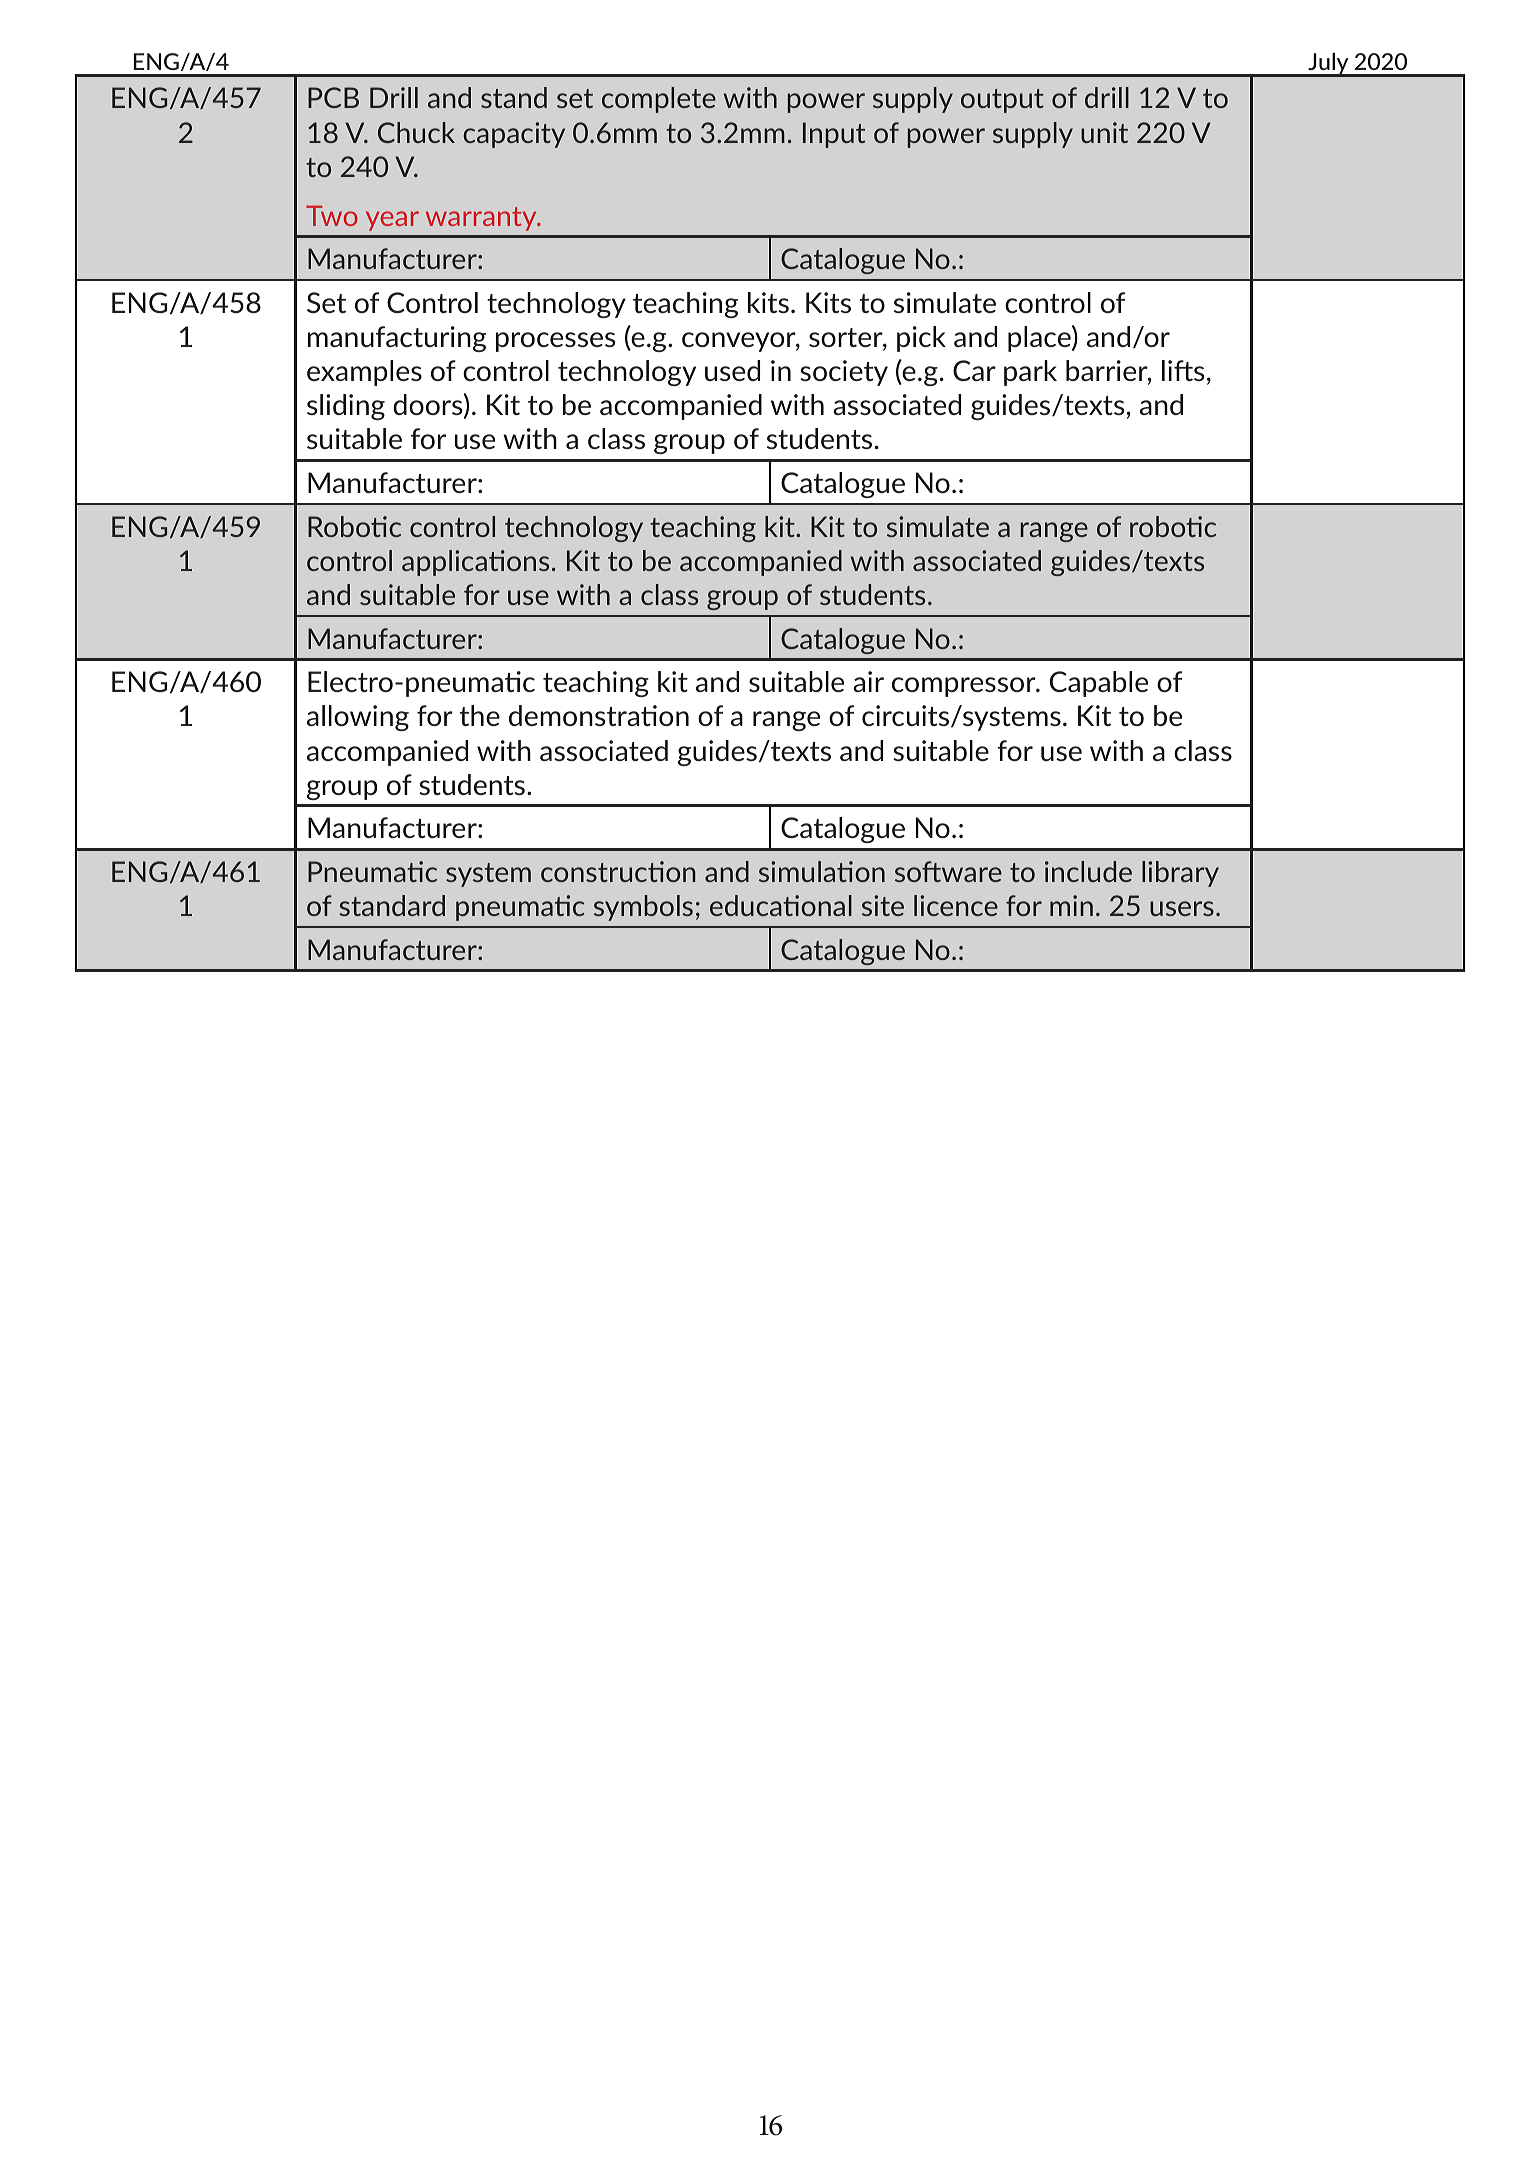 The width and height of the image is (1540, 2179). Describe the element at coordinates (346, 407) in the image. I see `sliding` at that location.
